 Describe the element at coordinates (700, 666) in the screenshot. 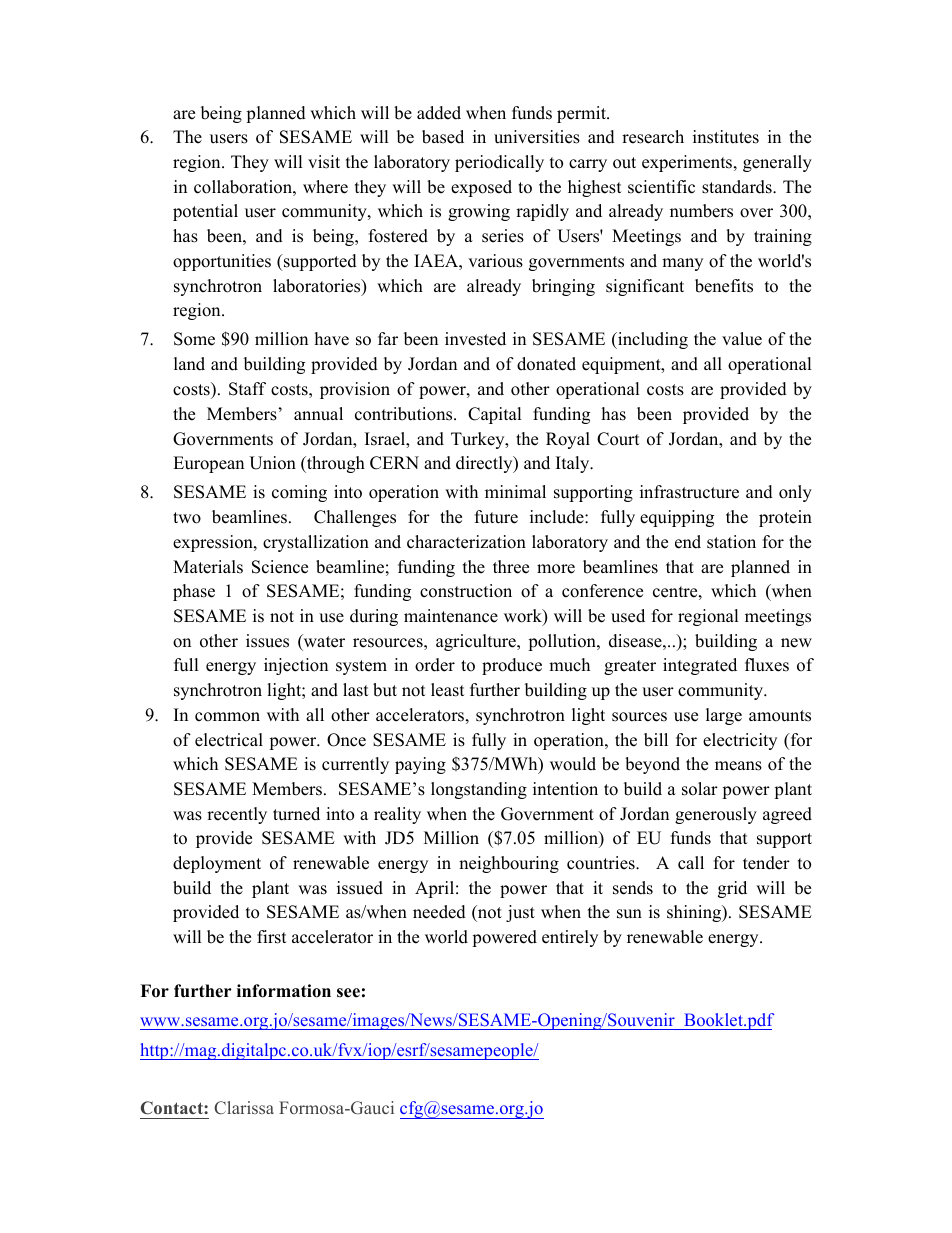

I see `integrated` at that location.
